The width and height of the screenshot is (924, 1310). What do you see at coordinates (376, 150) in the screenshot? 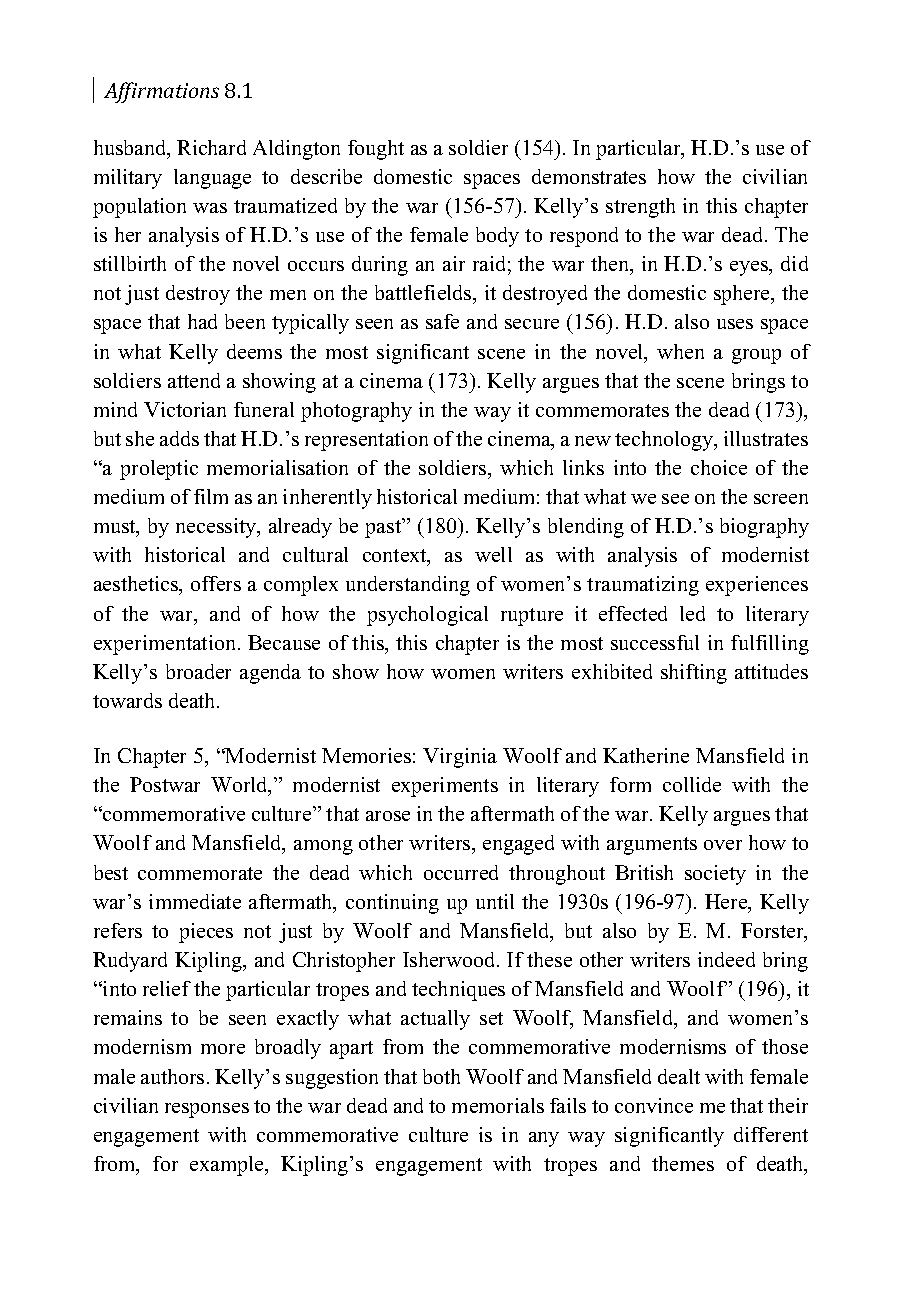
I see `fought` at bounding box center [376, 150].
